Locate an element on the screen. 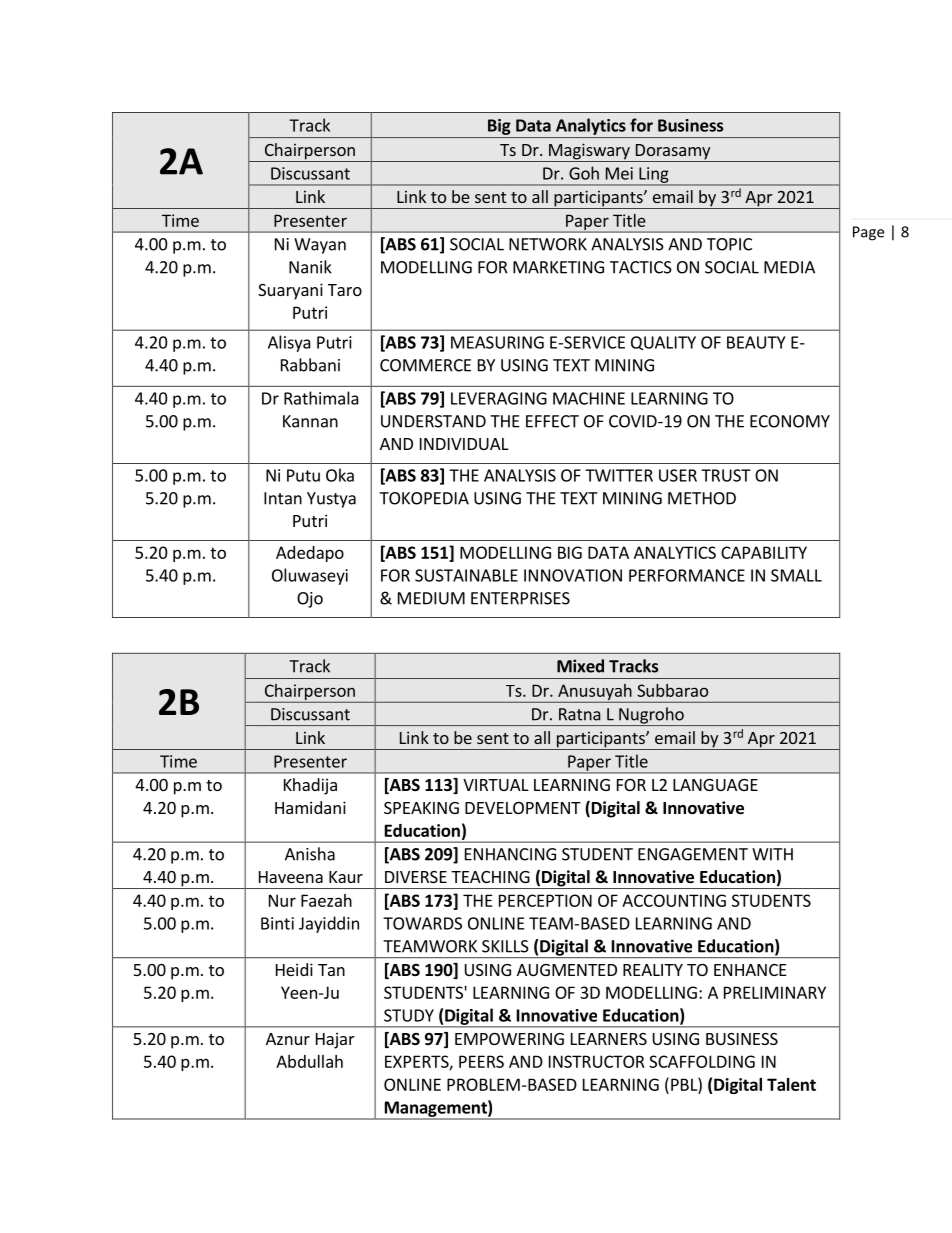 The width and height of the screenshot is (952, 1233). Goh is located at coordinates (584, 173).
